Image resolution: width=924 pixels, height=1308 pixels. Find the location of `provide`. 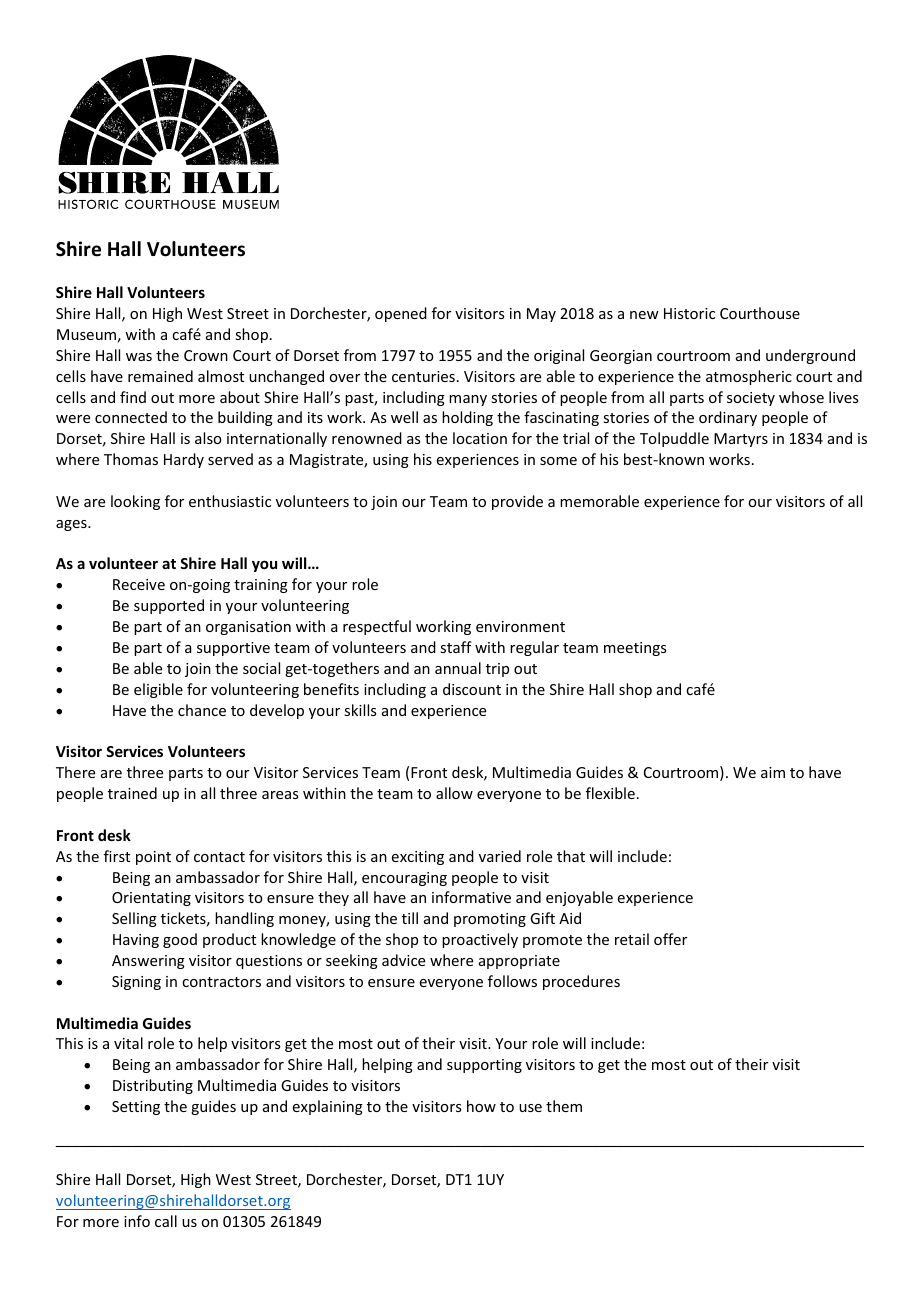

provide is located at coordinates (517, 502).
